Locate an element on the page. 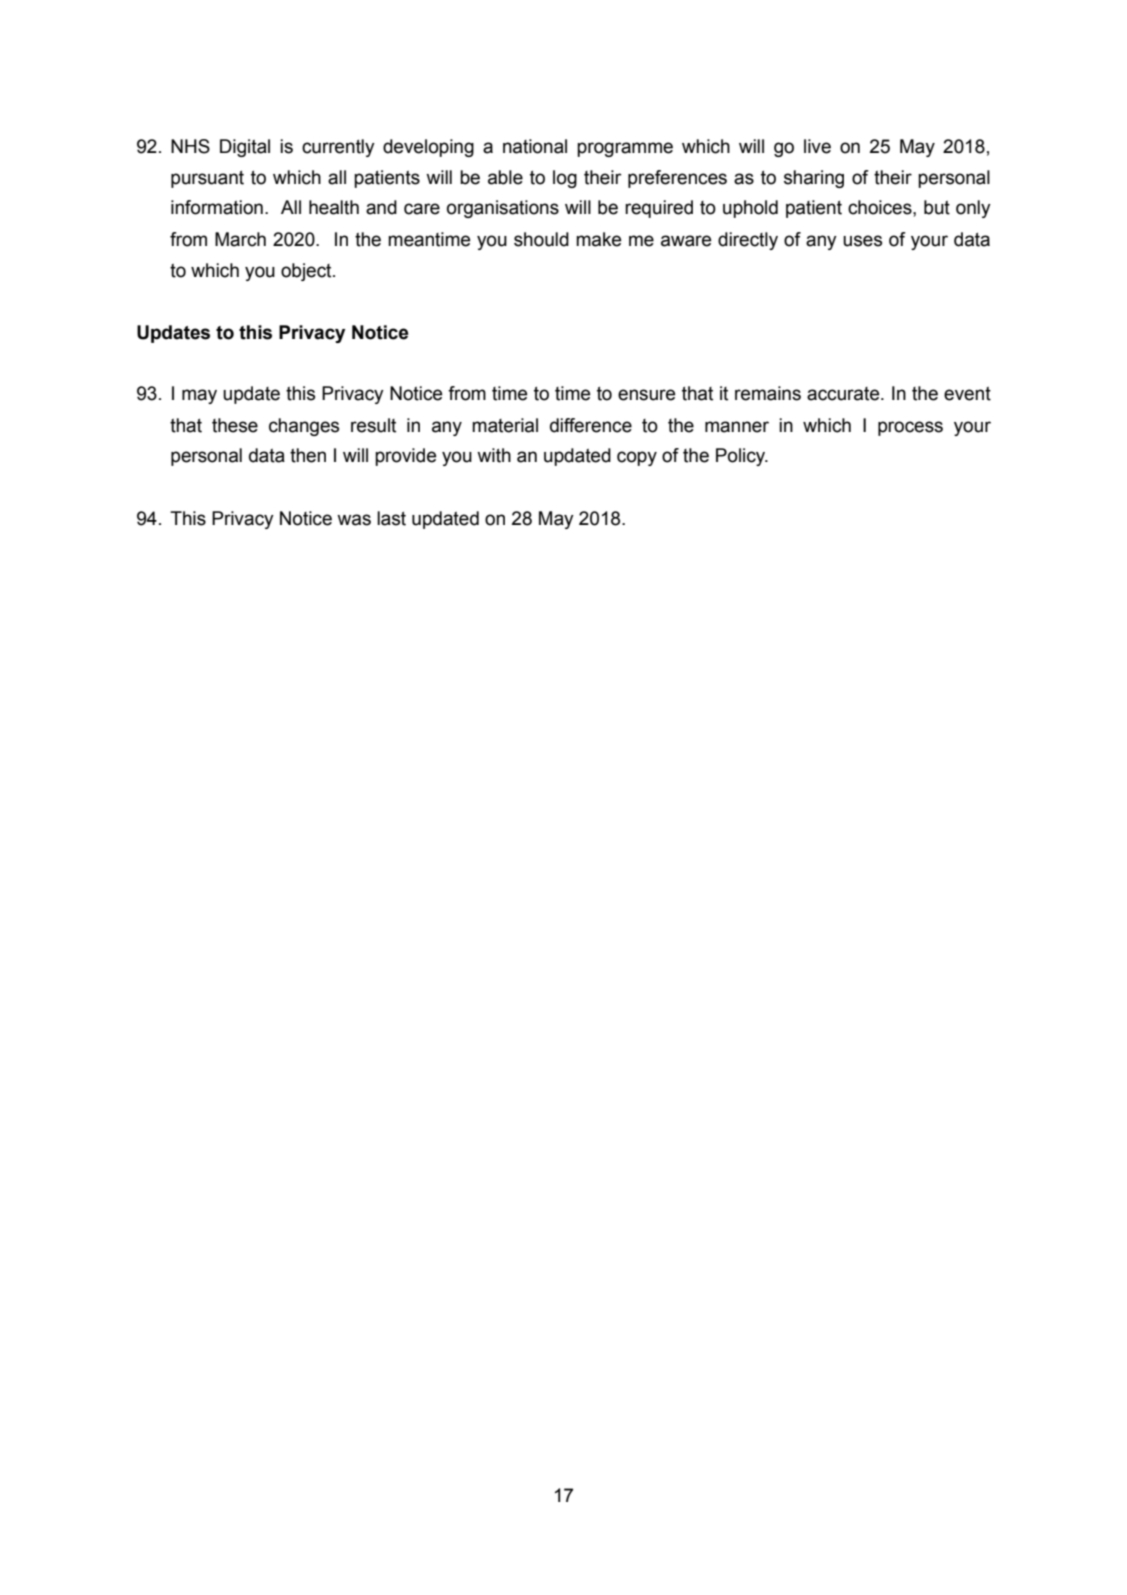 This image has width=1127, height=1595. live is located at coordinates (817, 146).
